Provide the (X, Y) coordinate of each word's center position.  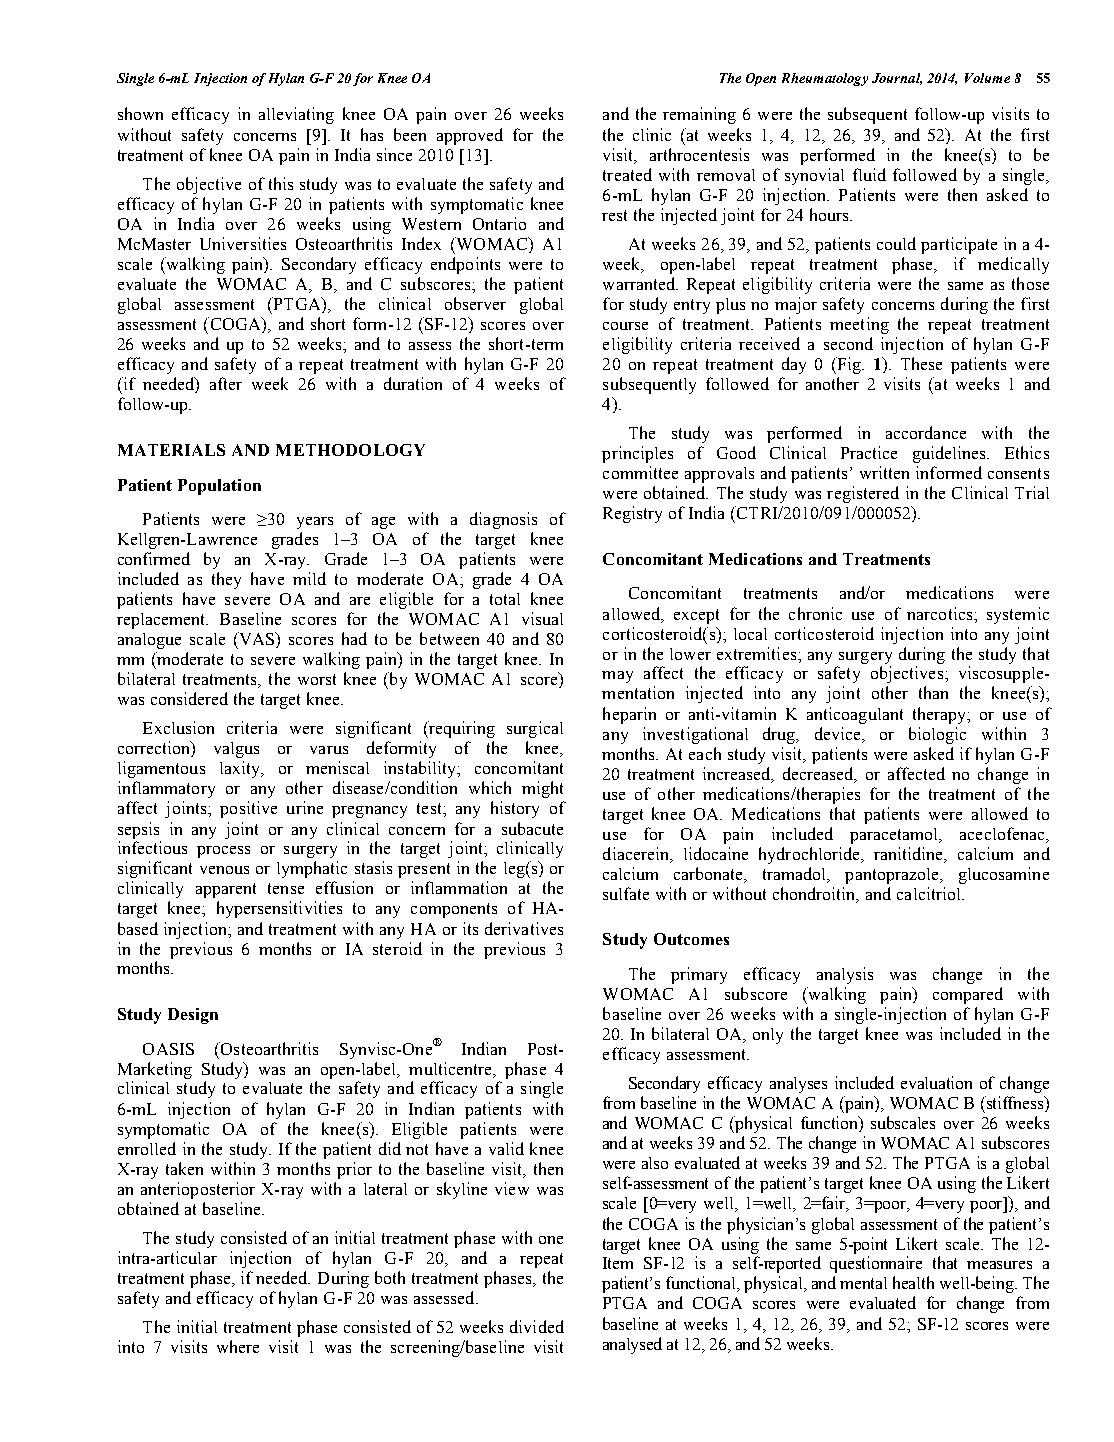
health (913, 1282)
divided (537, 1326)
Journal (897, 79)
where (238, 1346)
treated (627, 174)
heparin (629, 715)
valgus (236, 750)
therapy (941, 715)
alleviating (296, 115)
